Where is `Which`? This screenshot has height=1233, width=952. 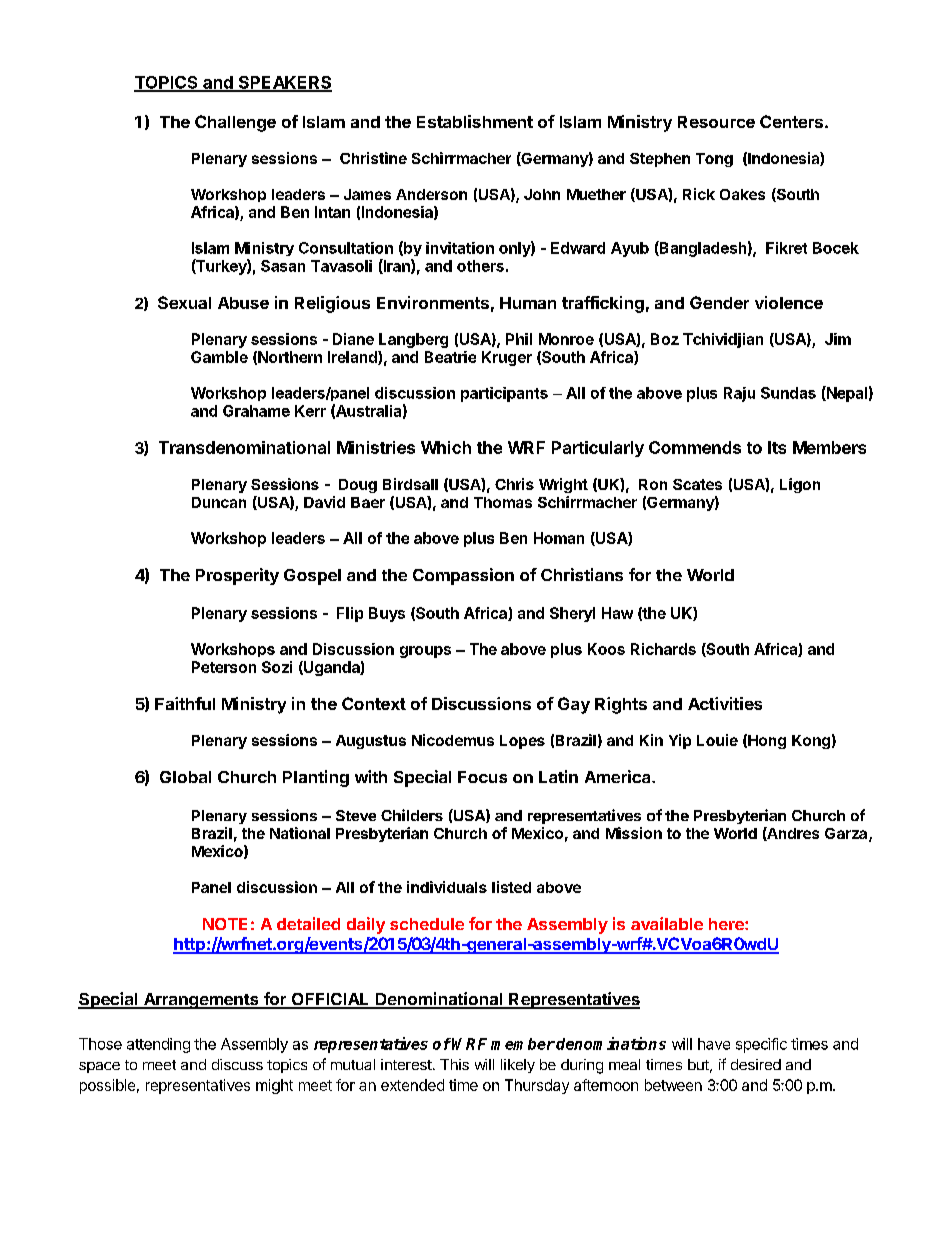 Which is located at coordinates (446, 447).
